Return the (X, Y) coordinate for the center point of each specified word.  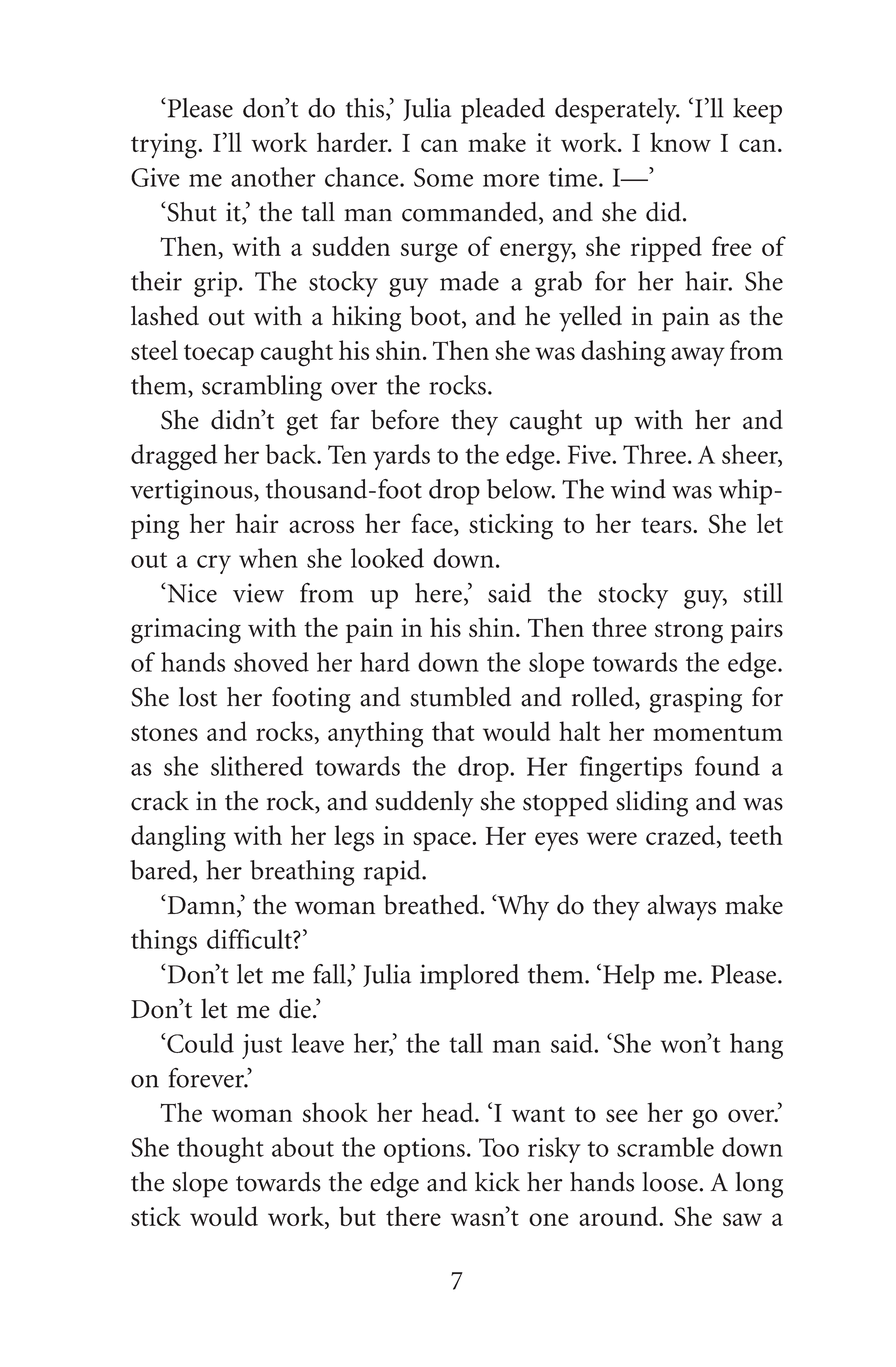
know (680, 142)
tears (667, 525)
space (443, 841)
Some (443, 177)
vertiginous (192, 492)
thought (220, 1150)
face (433, 524)
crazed (682, 835)
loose (671, 1182)
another (273, 177)
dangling (178, 838)
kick (497, 1182)
